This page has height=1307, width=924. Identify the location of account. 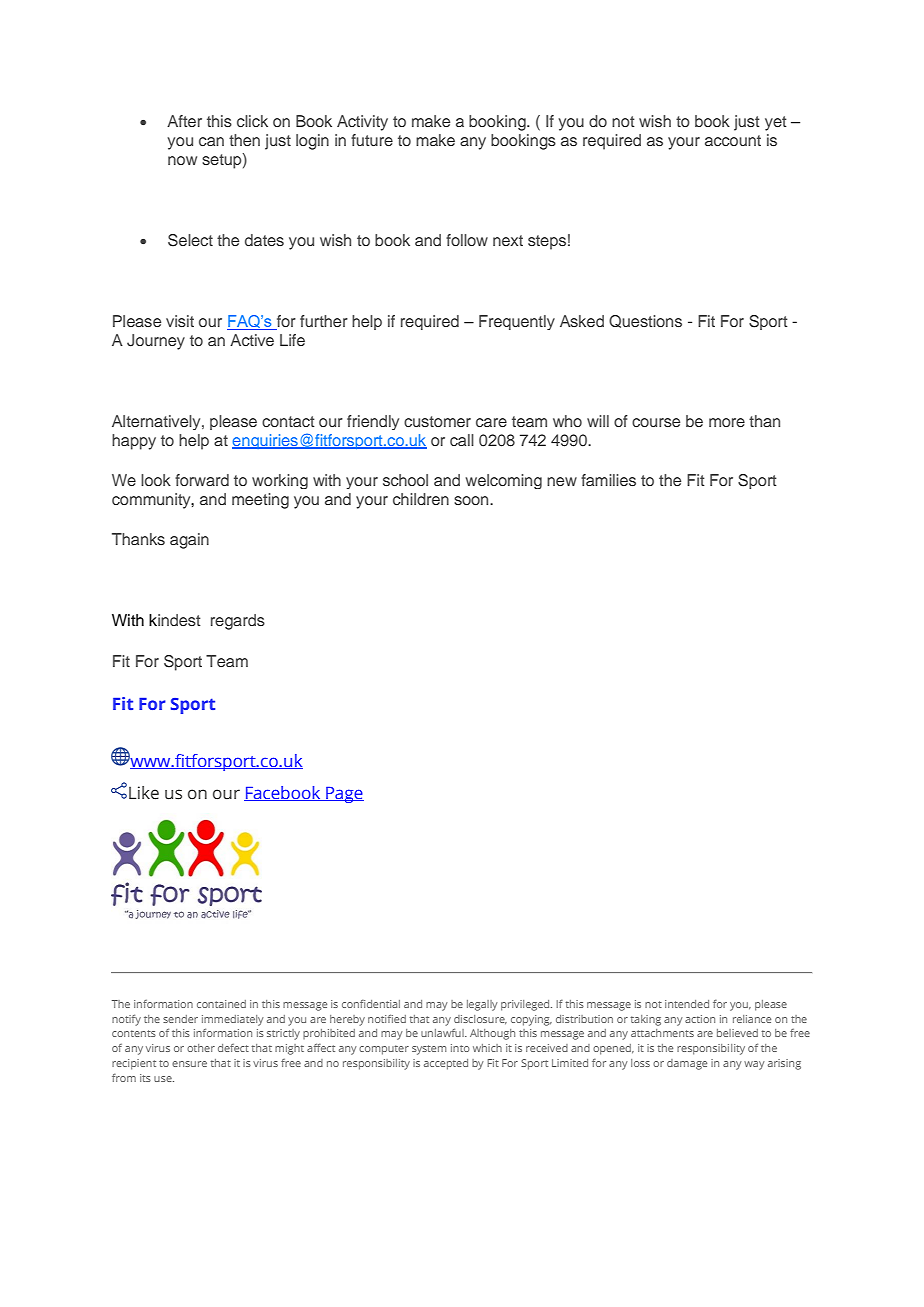
(733, 140).
